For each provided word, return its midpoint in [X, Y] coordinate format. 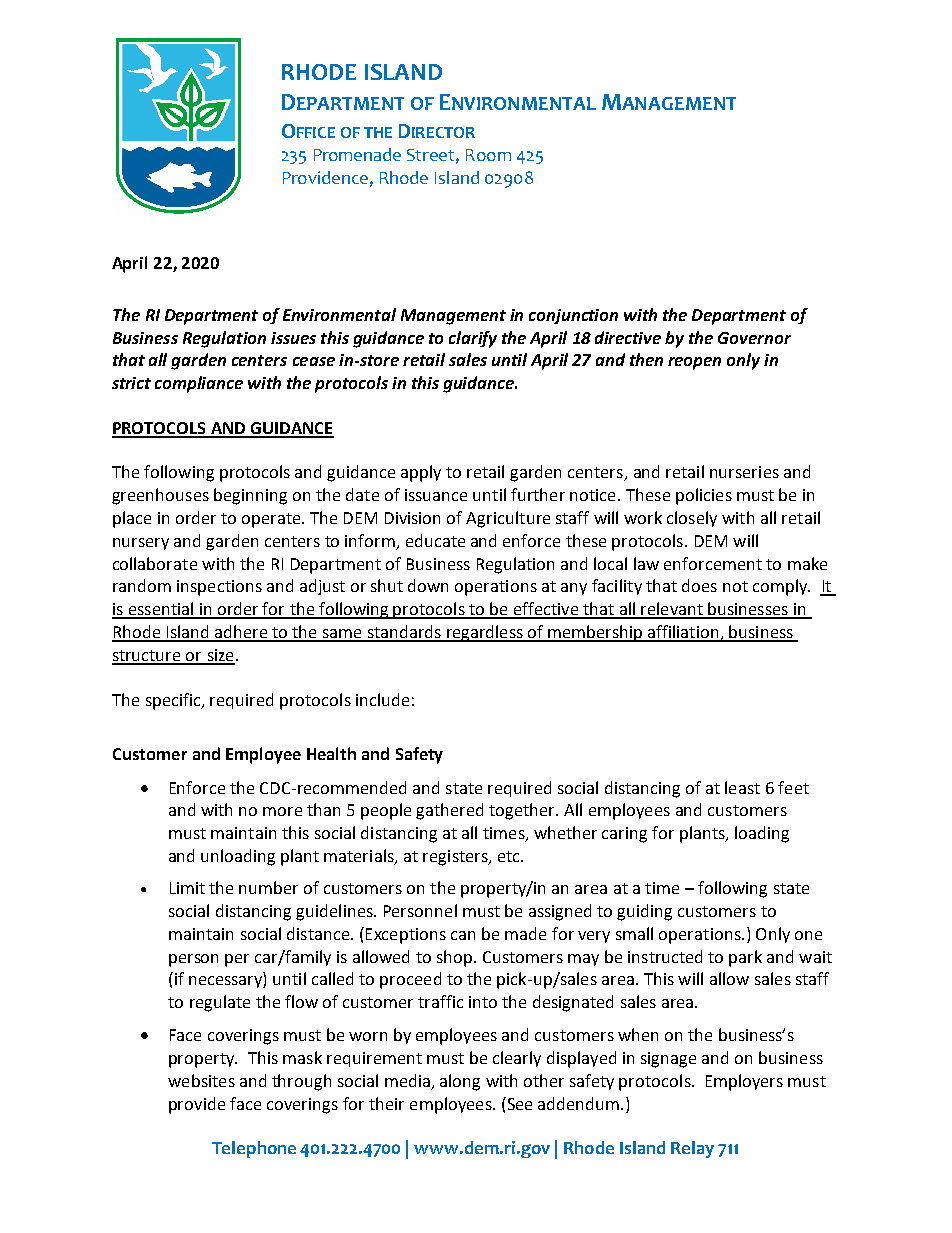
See [518, 1103]
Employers [744, 1082]
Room [488, 155]
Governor [754, 338]
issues [293, 338]
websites [201, 1080]
